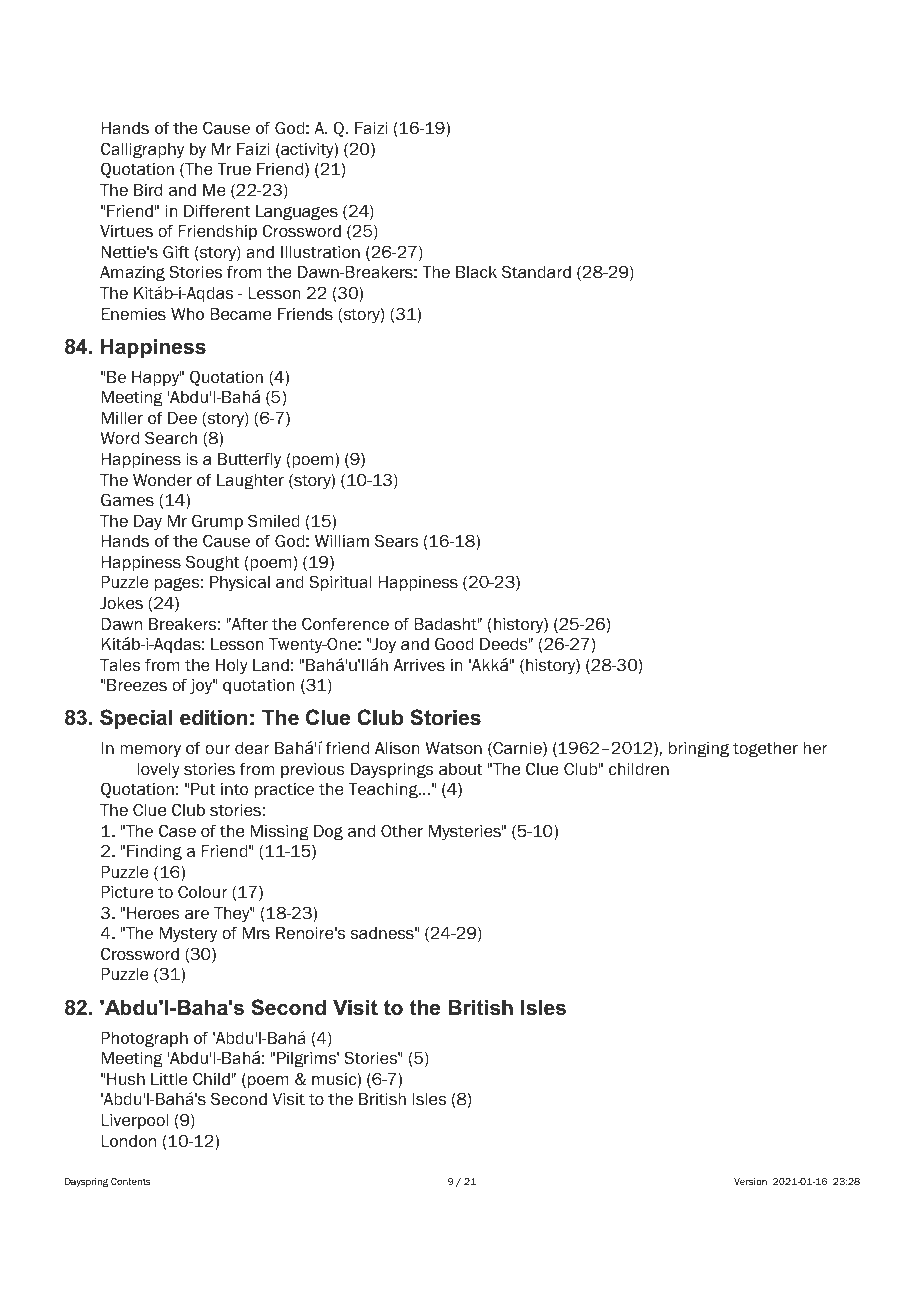 This document has width=924, height=1308. Describe the element at coordinates (750, 1181) in the document. I see `Version` at that location.
